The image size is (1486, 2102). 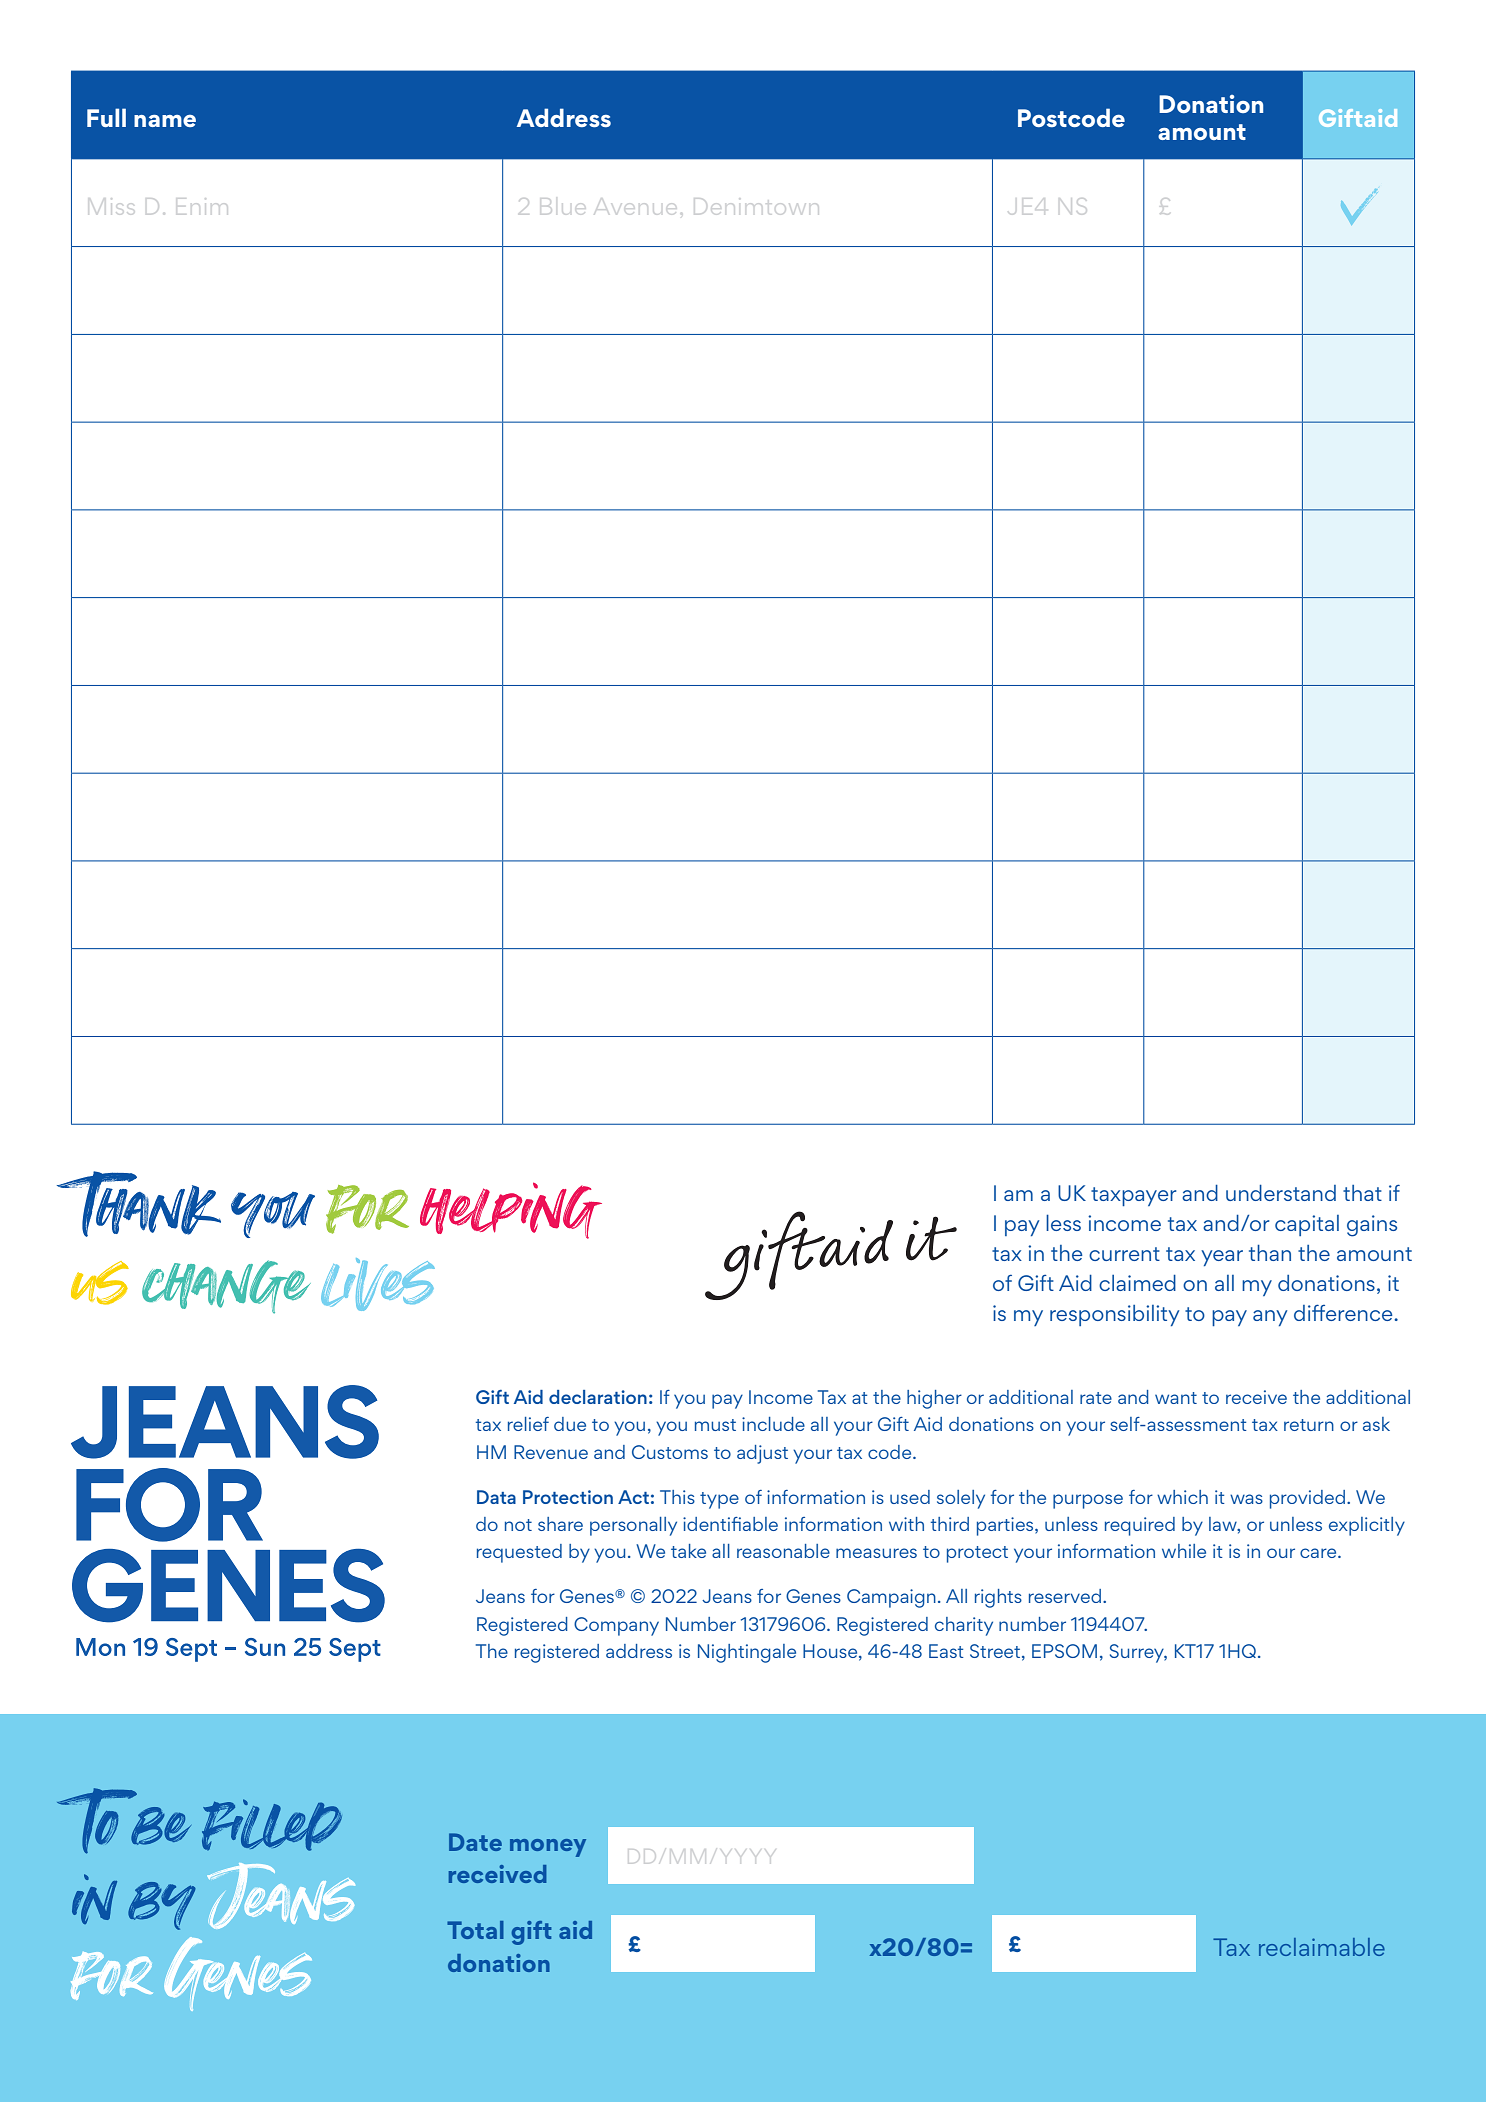 What do you see at coordinates (1362, 1193) in the screenshot?
I see `that` at bounding box center [1362, 1193].
